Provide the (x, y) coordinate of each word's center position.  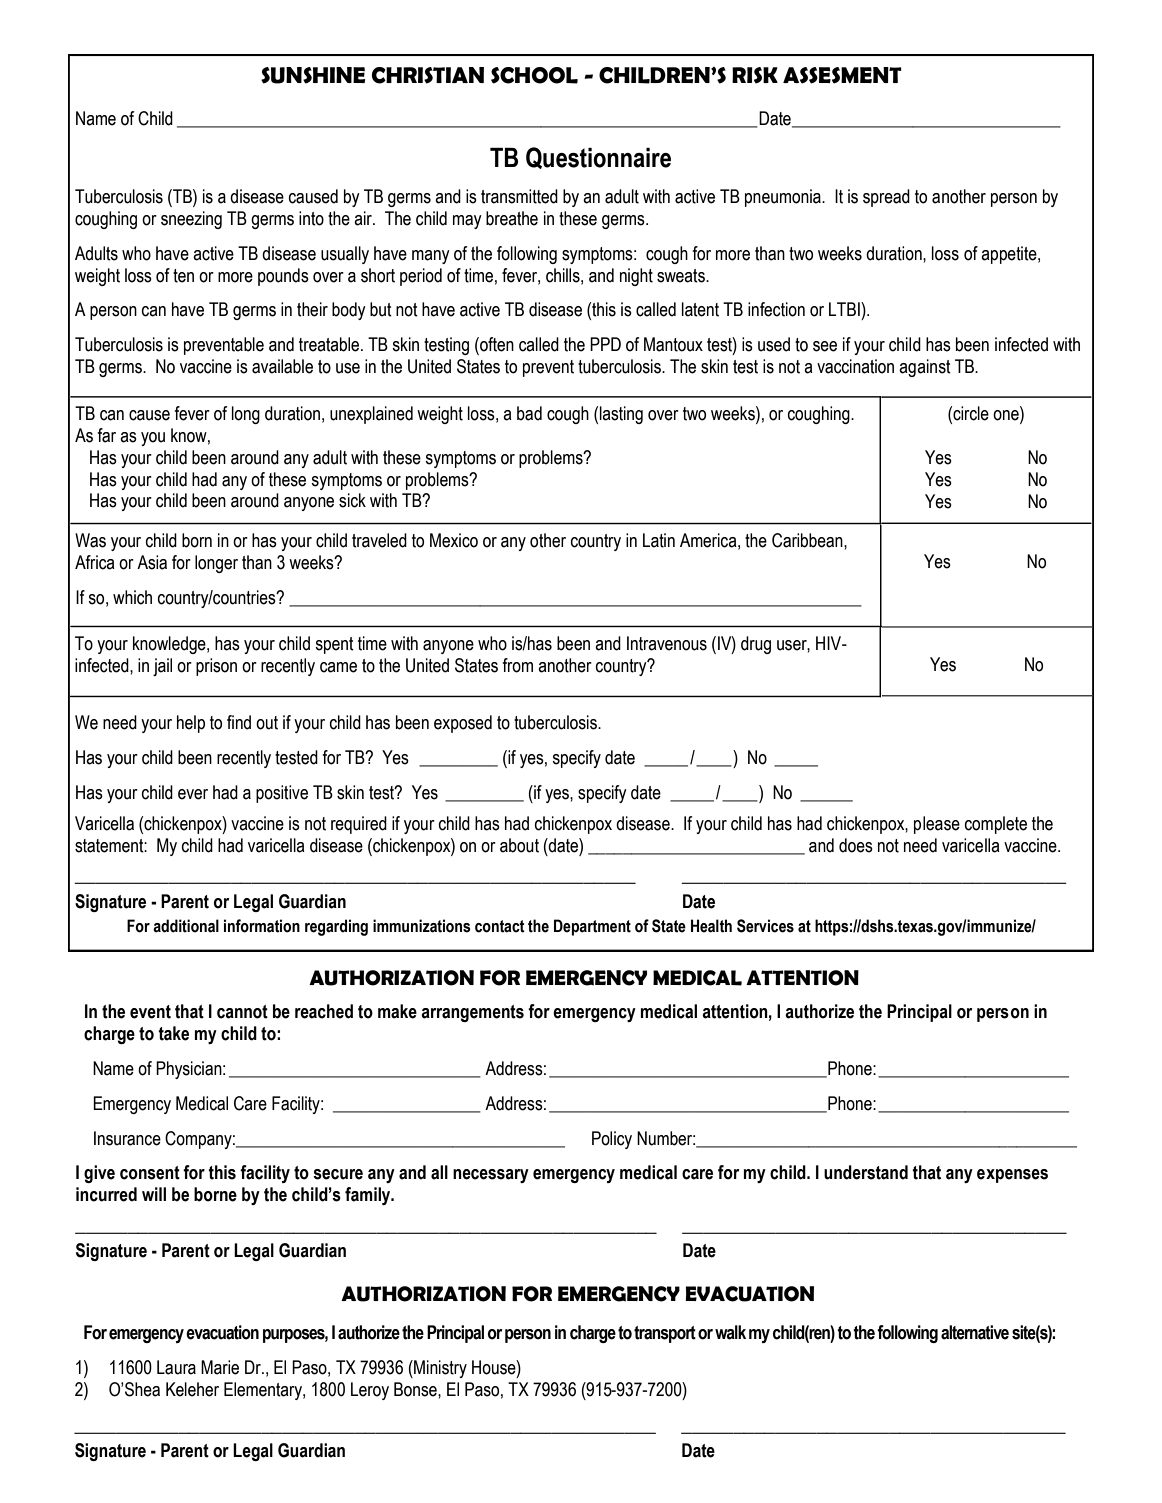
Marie (220, 1367)
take (173, 1033)
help (191, 724)
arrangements (472, 1013)
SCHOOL (534, 75)
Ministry (439, 1369)
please (937, 825)
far (106, 435)
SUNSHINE (313, 75)
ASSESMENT (842, 75)
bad (529, 413)
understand (866, 1172)
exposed (463, 724)
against (925, 368)
